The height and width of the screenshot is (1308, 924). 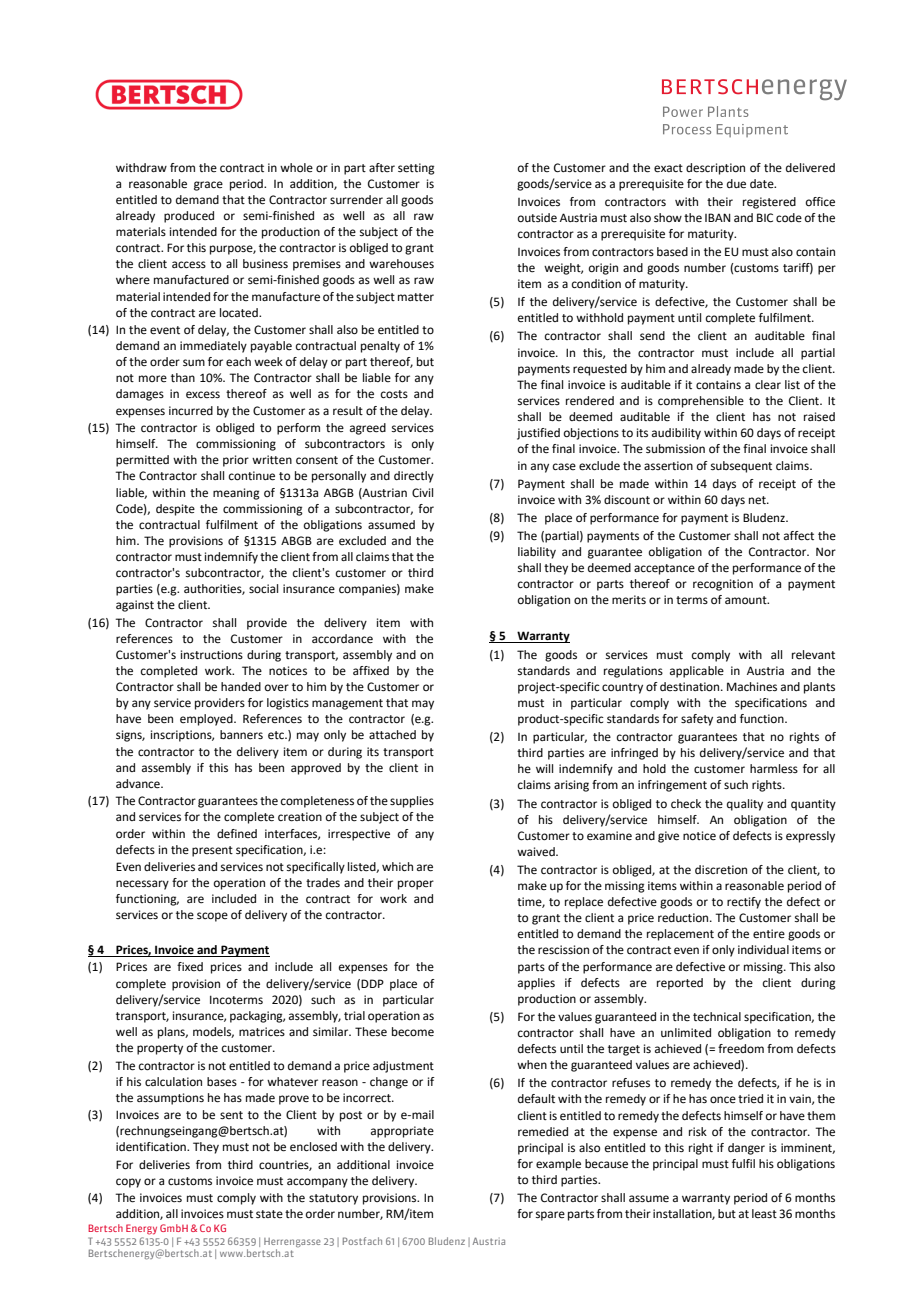 I want to click on despite, so click(x=175, y=510).
